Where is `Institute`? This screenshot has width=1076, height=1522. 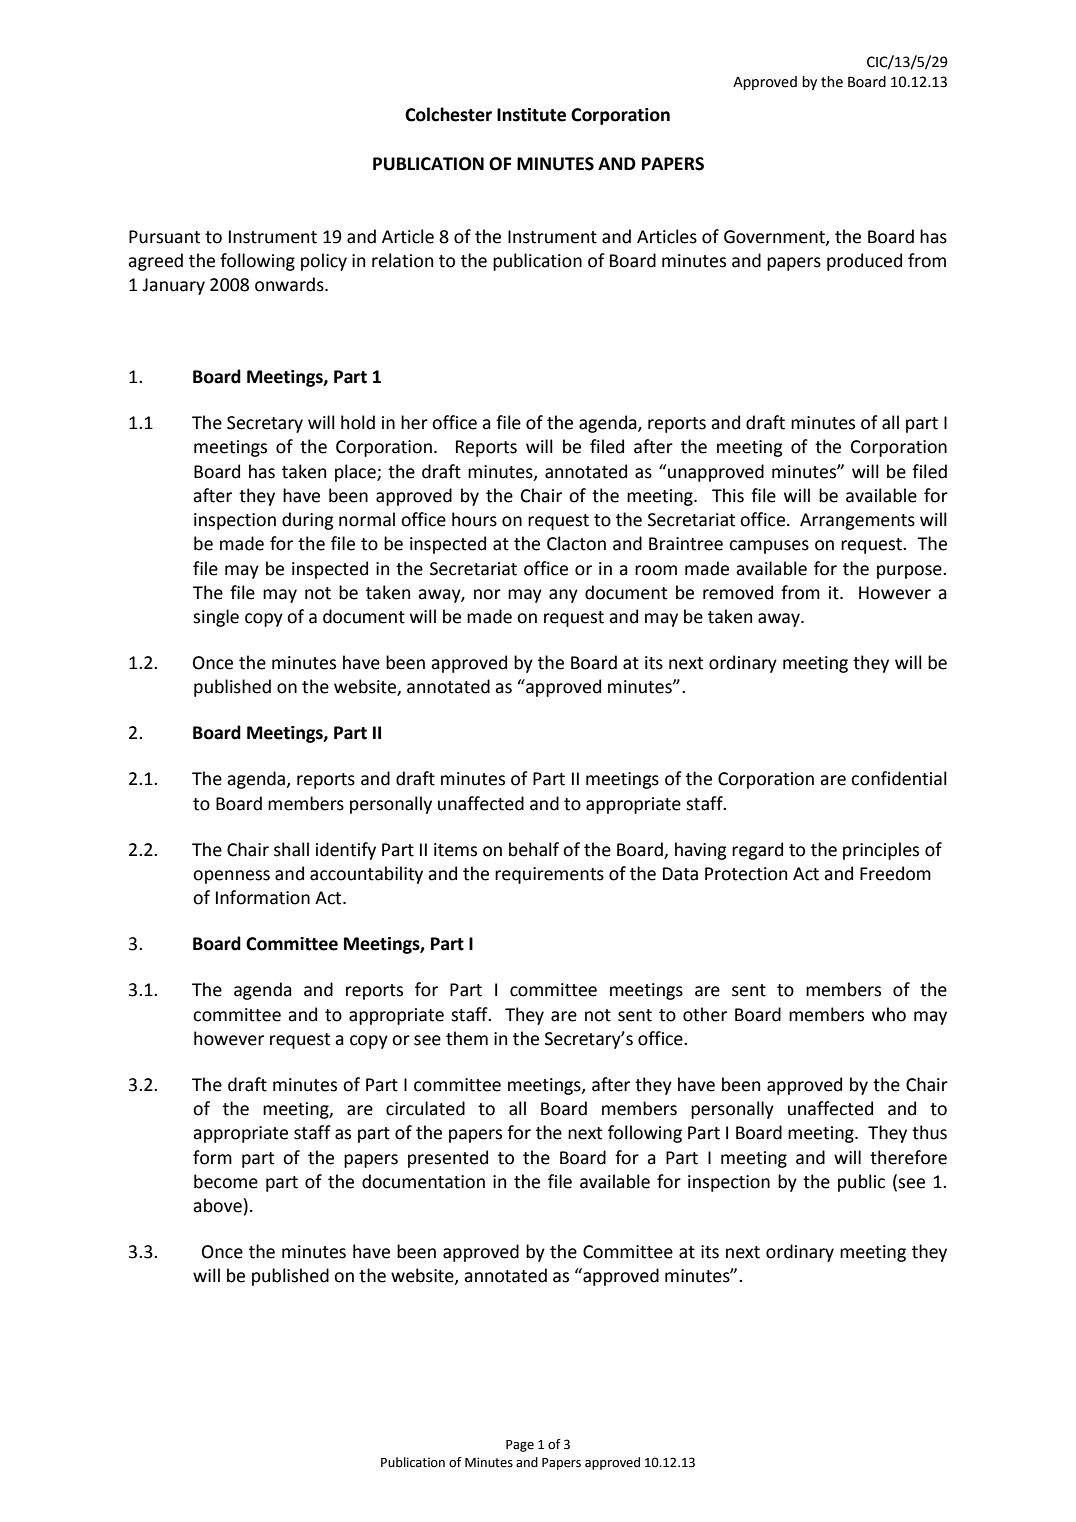
Institute is located at coordinates (531, 115).
